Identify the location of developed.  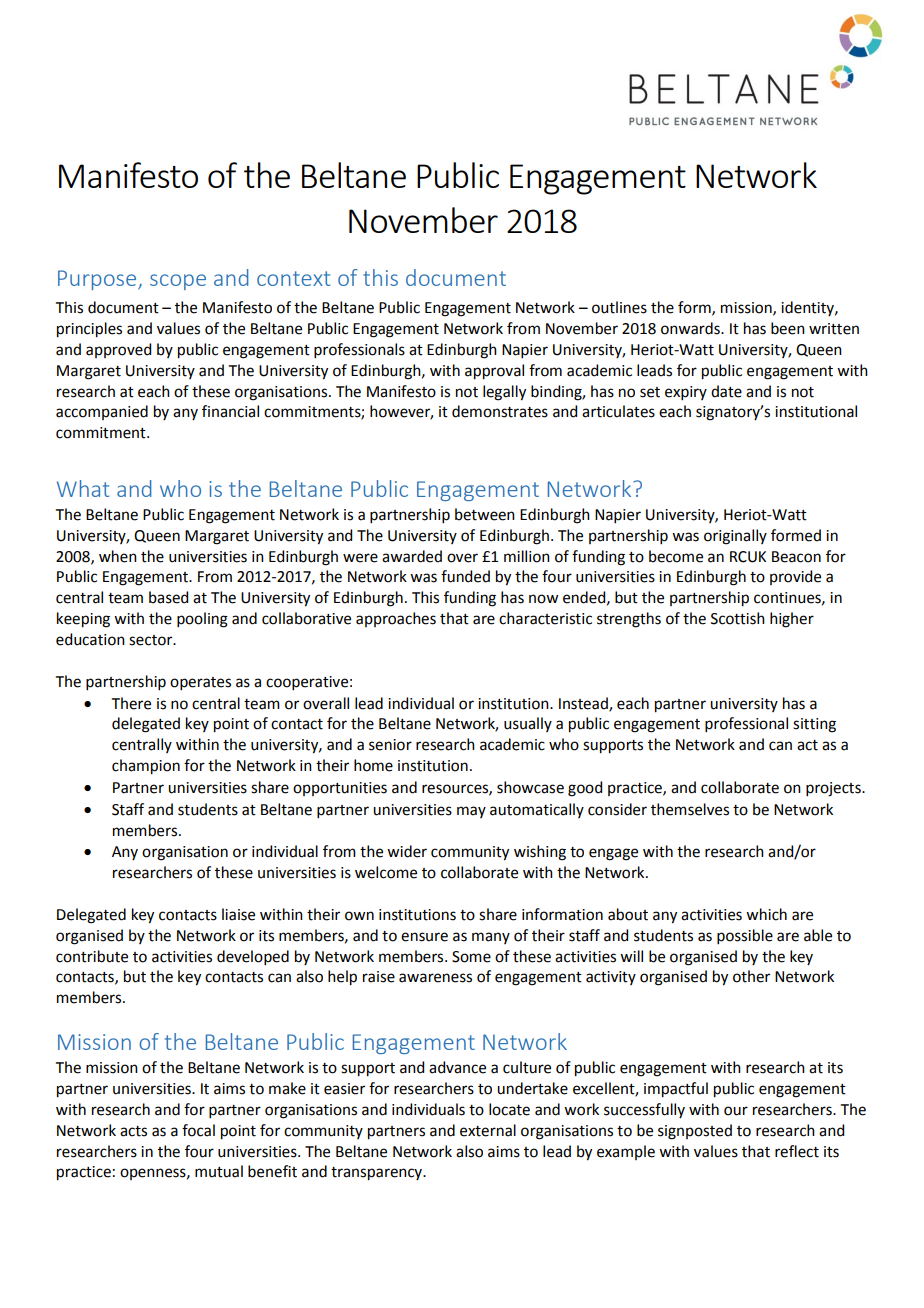
(253, 957).
